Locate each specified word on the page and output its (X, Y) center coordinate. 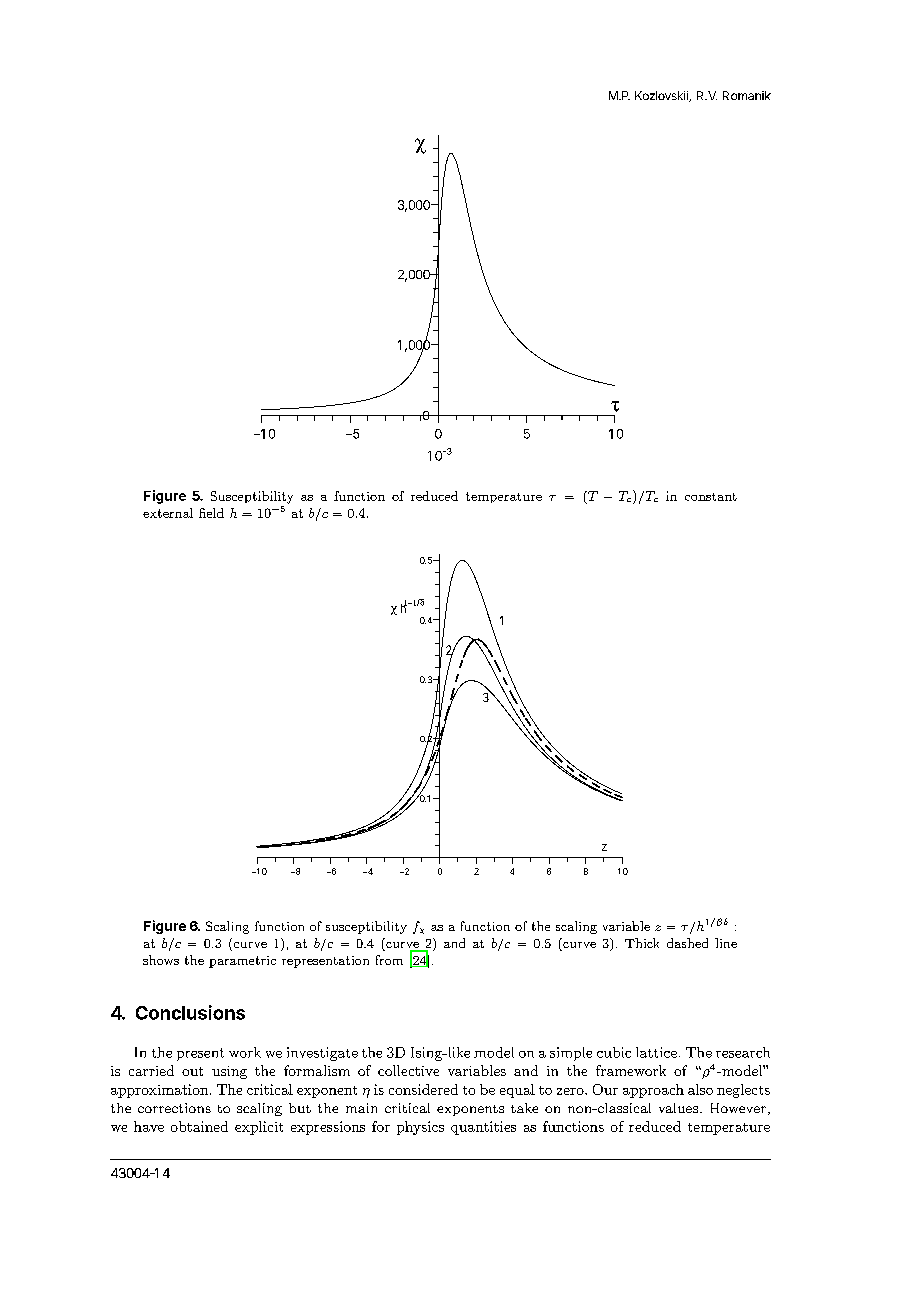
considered (423, 1089)
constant (711, 497)
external (168, 513)
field (211, 513)
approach (653, 1091)
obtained (199, 1126)
